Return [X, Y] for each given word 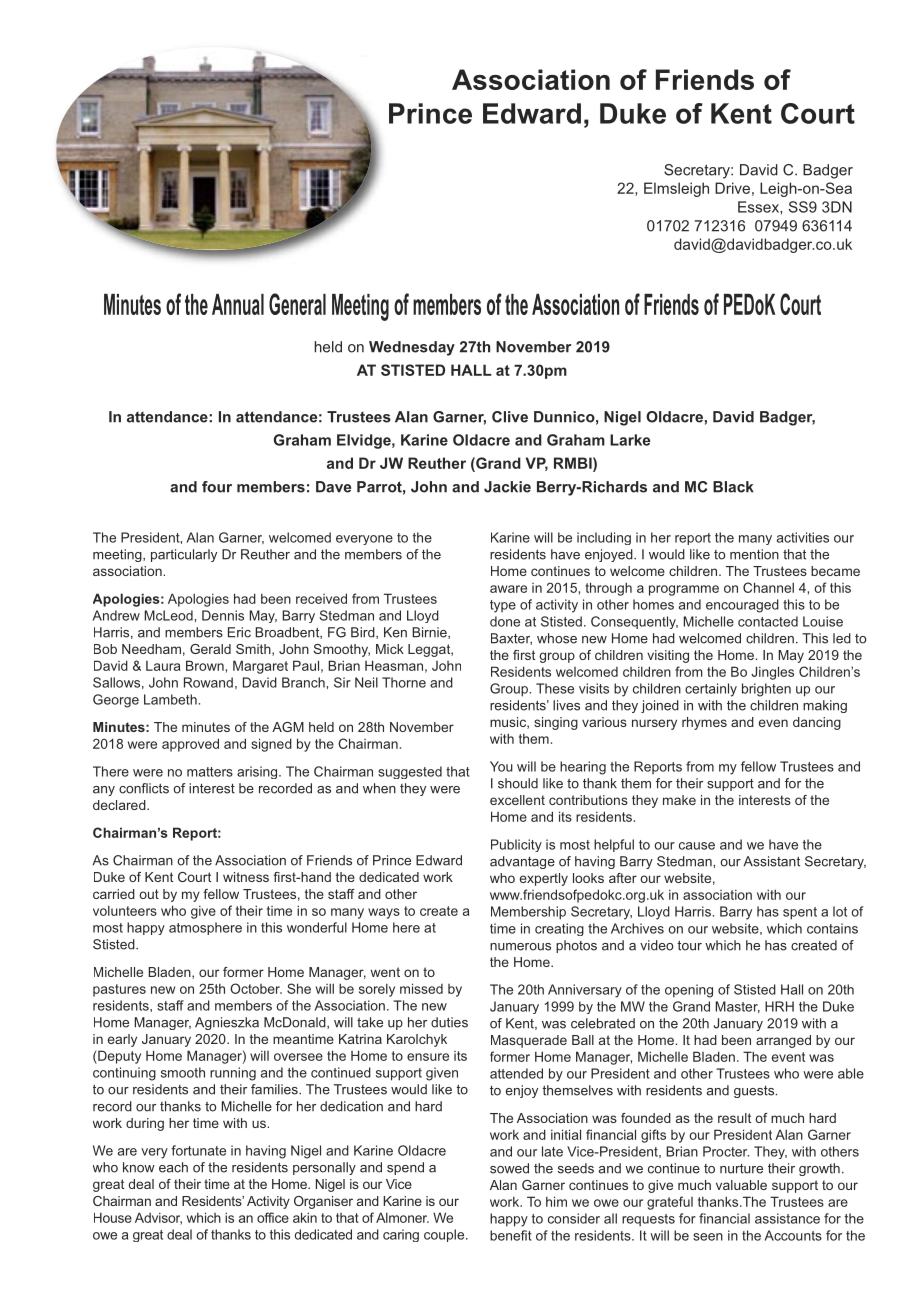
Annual [238, 304]
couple [445, 1235]
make [679, 800]
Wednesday [412, 348]
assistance [787, 1218]
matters [210, 772]
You [501, 766]
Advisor [158, 1218]
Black [733, 487]
